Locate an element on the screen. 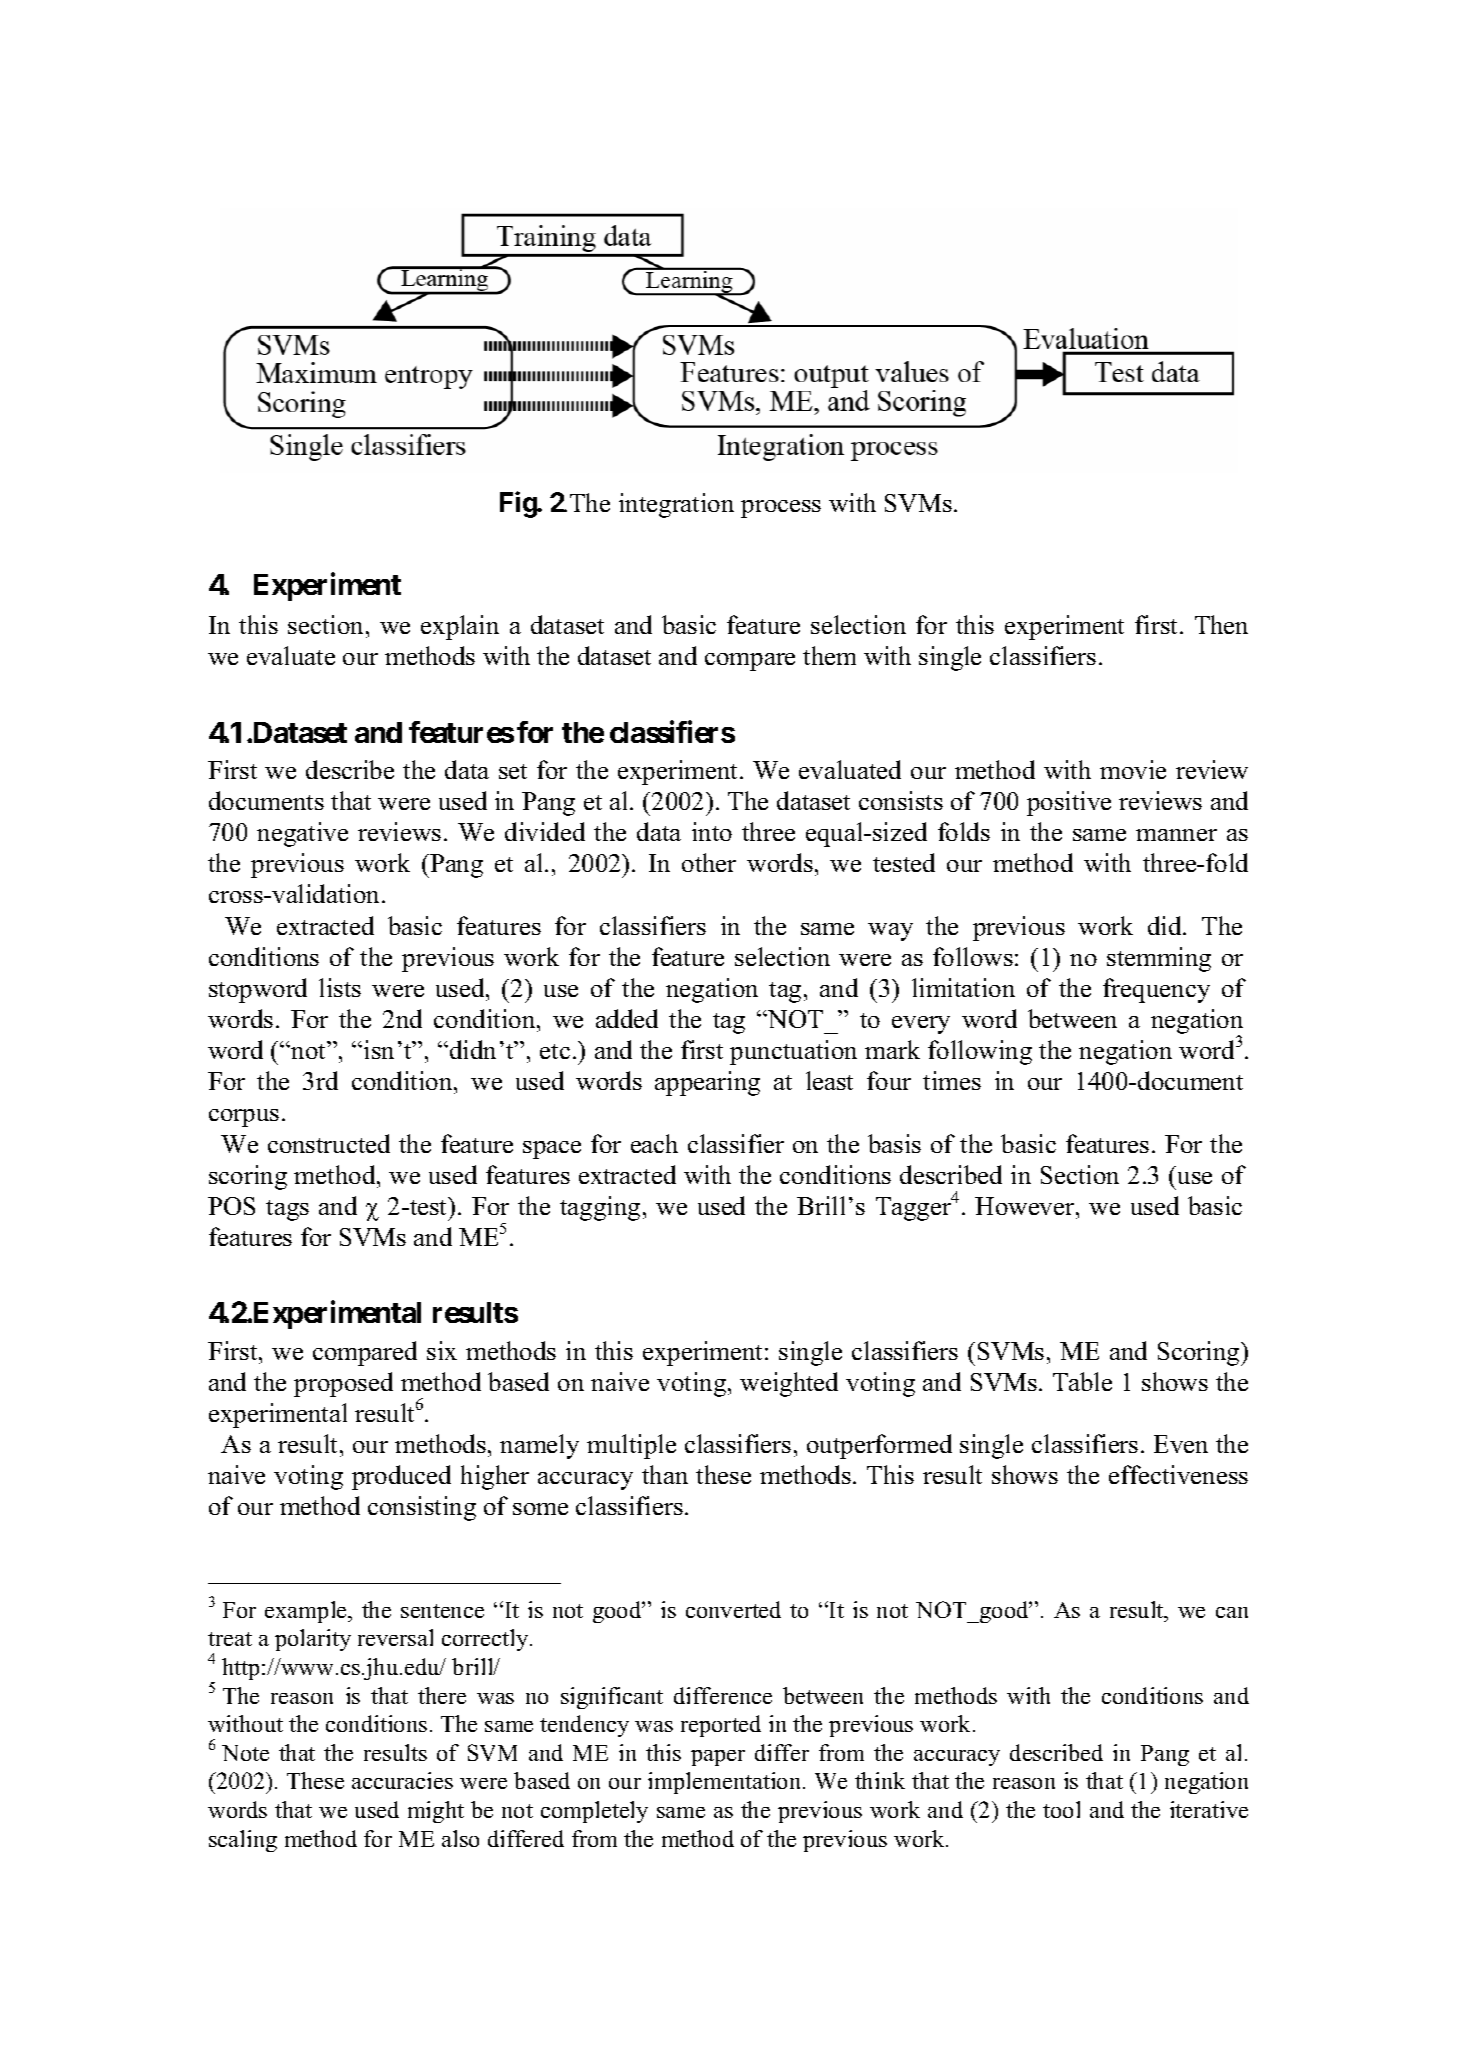 This screenshot has width=1457, height=2061. six is located at coordinates (442, 1350).
